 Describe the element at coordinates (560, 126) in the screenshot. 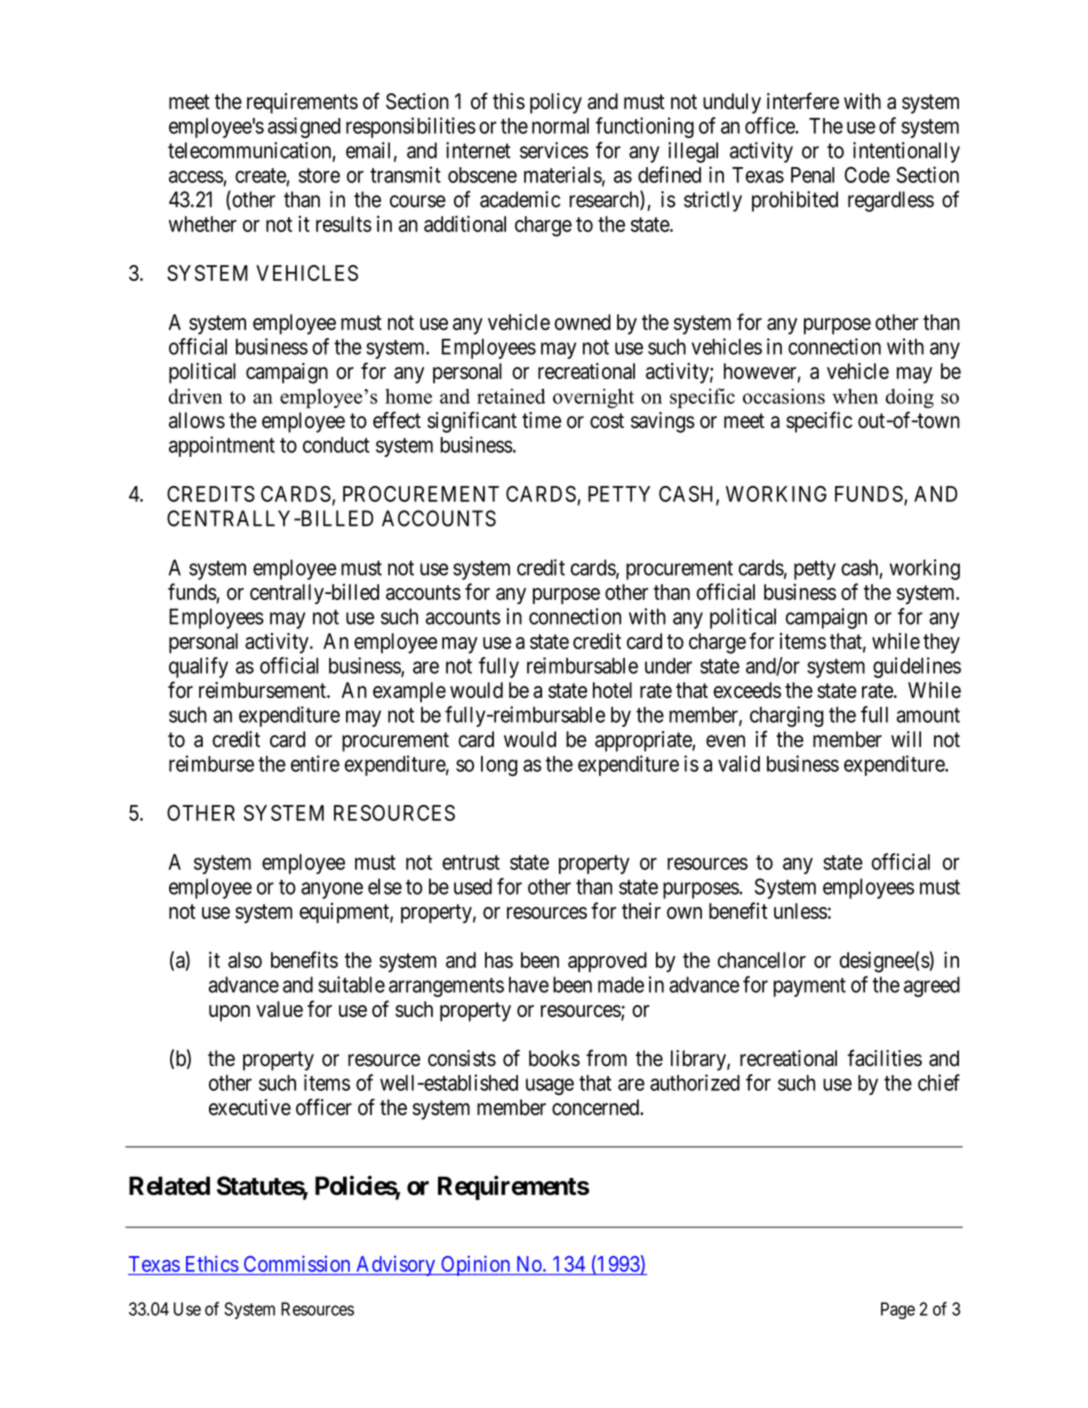

I see `normal` at that location.
